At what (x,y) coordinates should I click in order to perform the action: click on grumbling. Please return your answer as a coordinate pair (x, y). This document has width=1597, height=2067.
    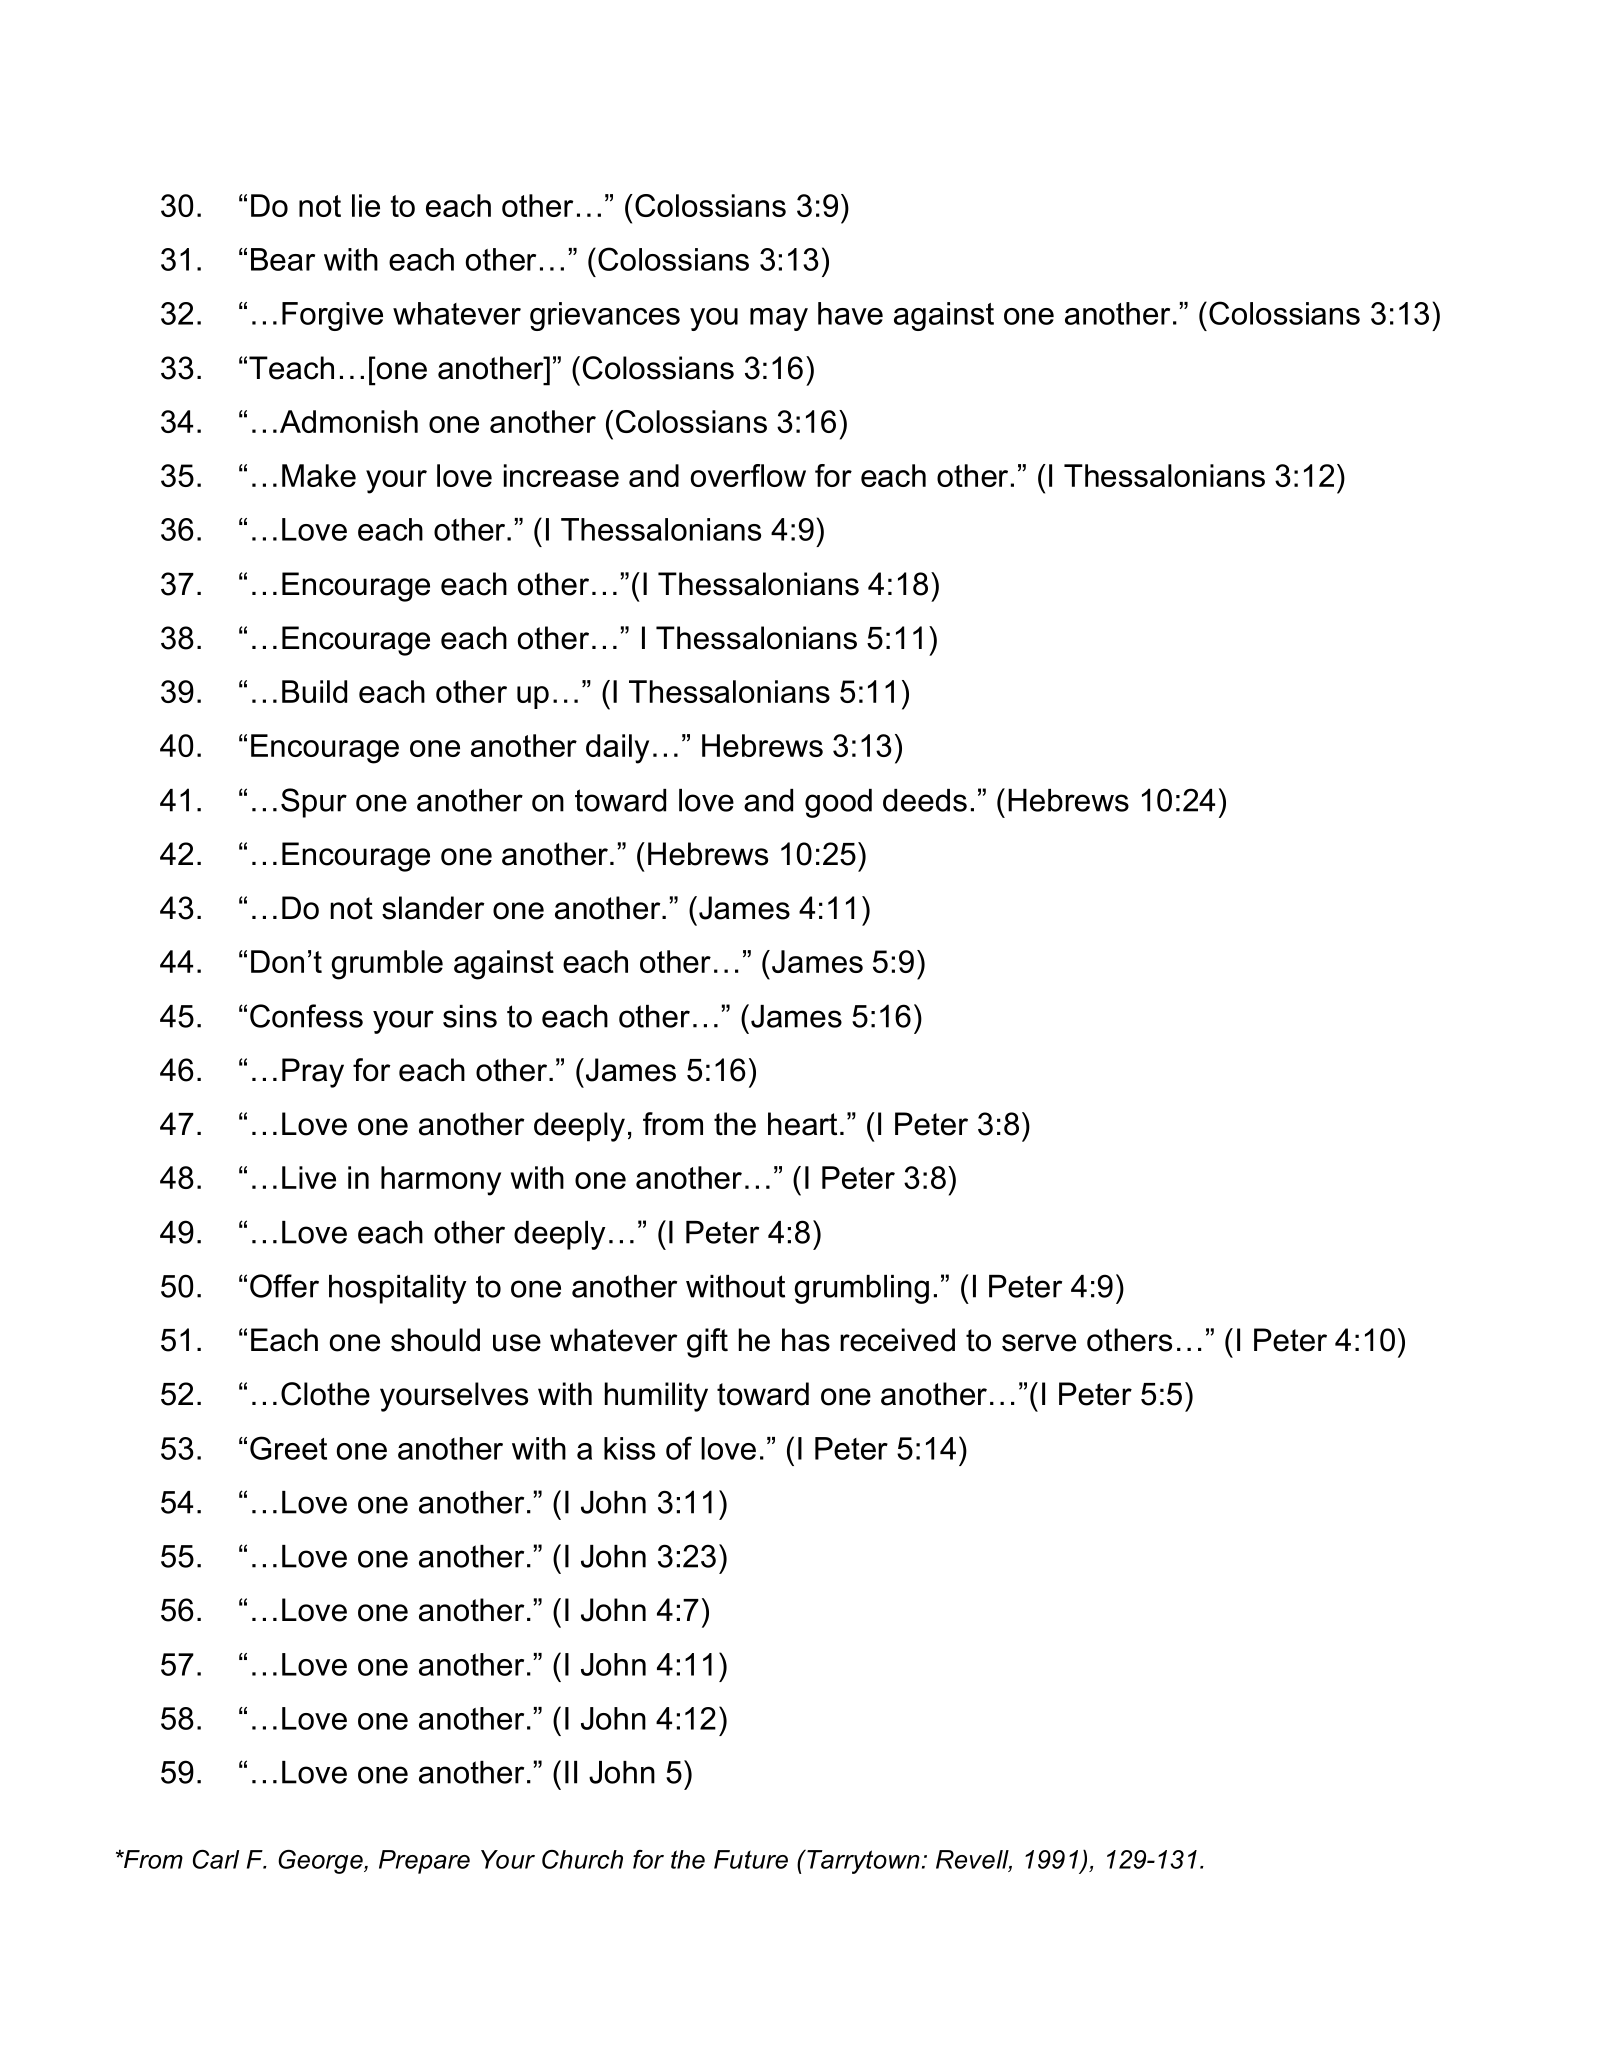
    Looking at the image, I should click on (861, 1289).
